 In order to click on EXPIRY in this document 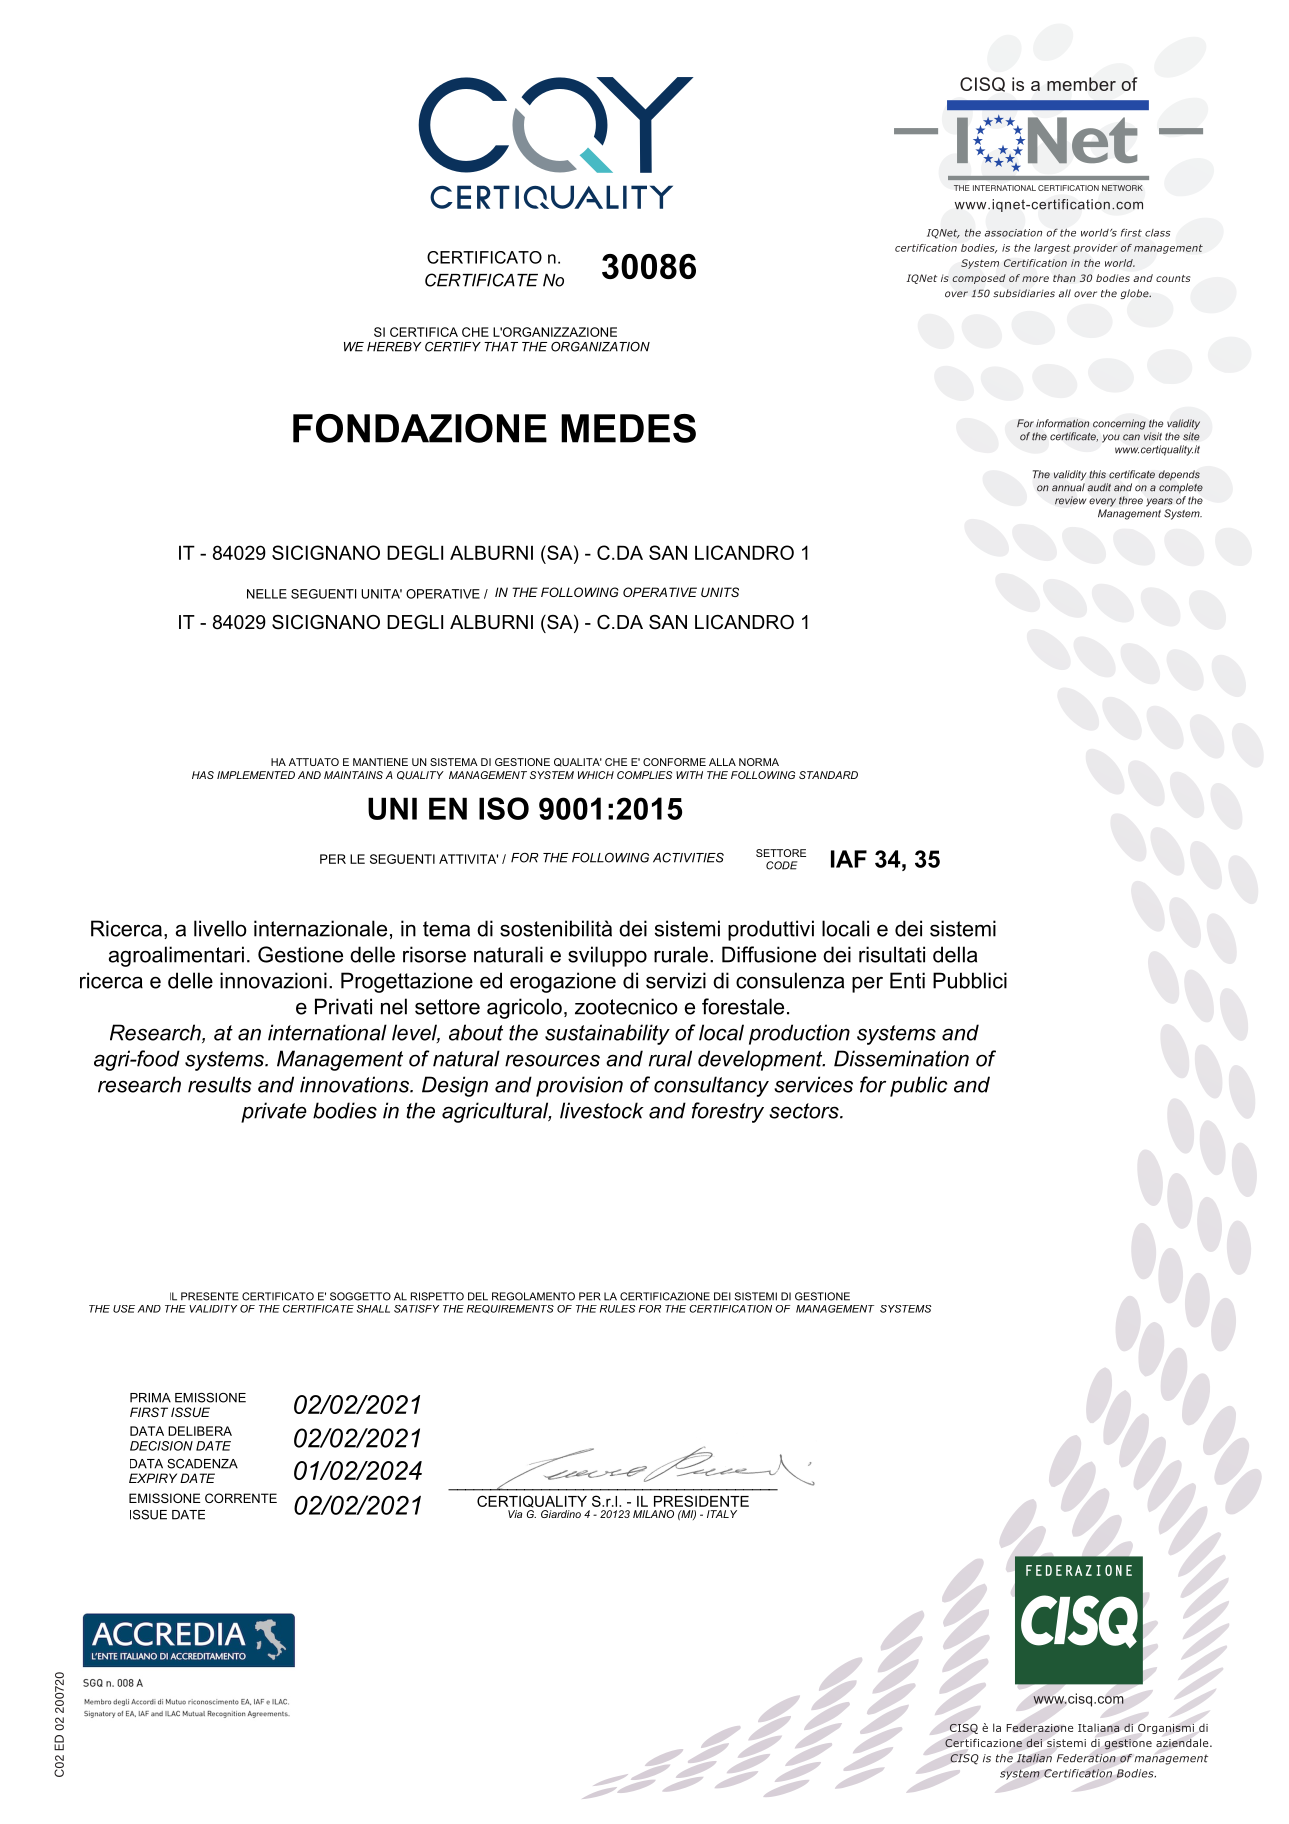, I will do `click(153, 1478)`.
